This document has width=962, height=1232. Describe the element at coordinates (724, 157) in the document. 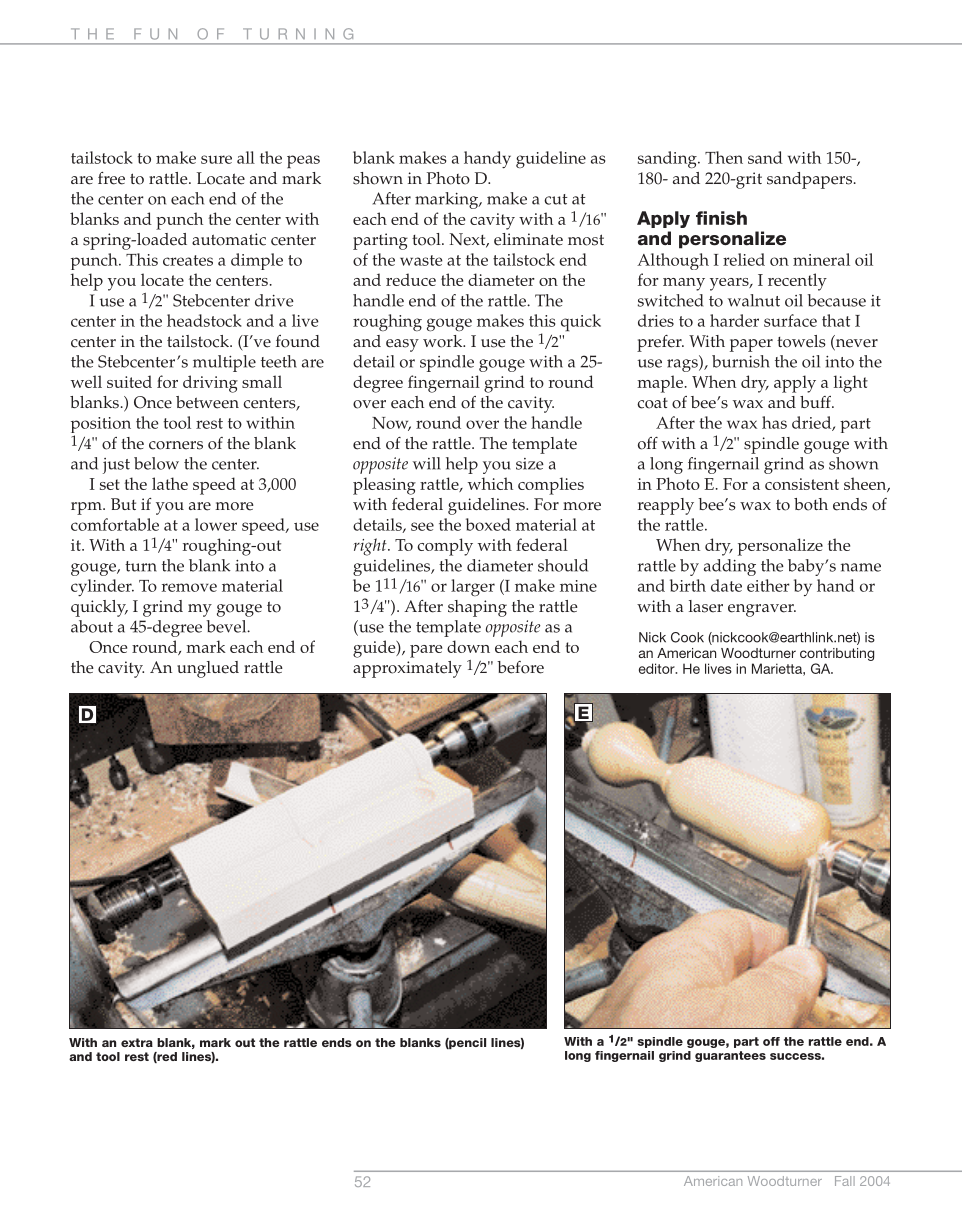

I see `Then` at that location.
